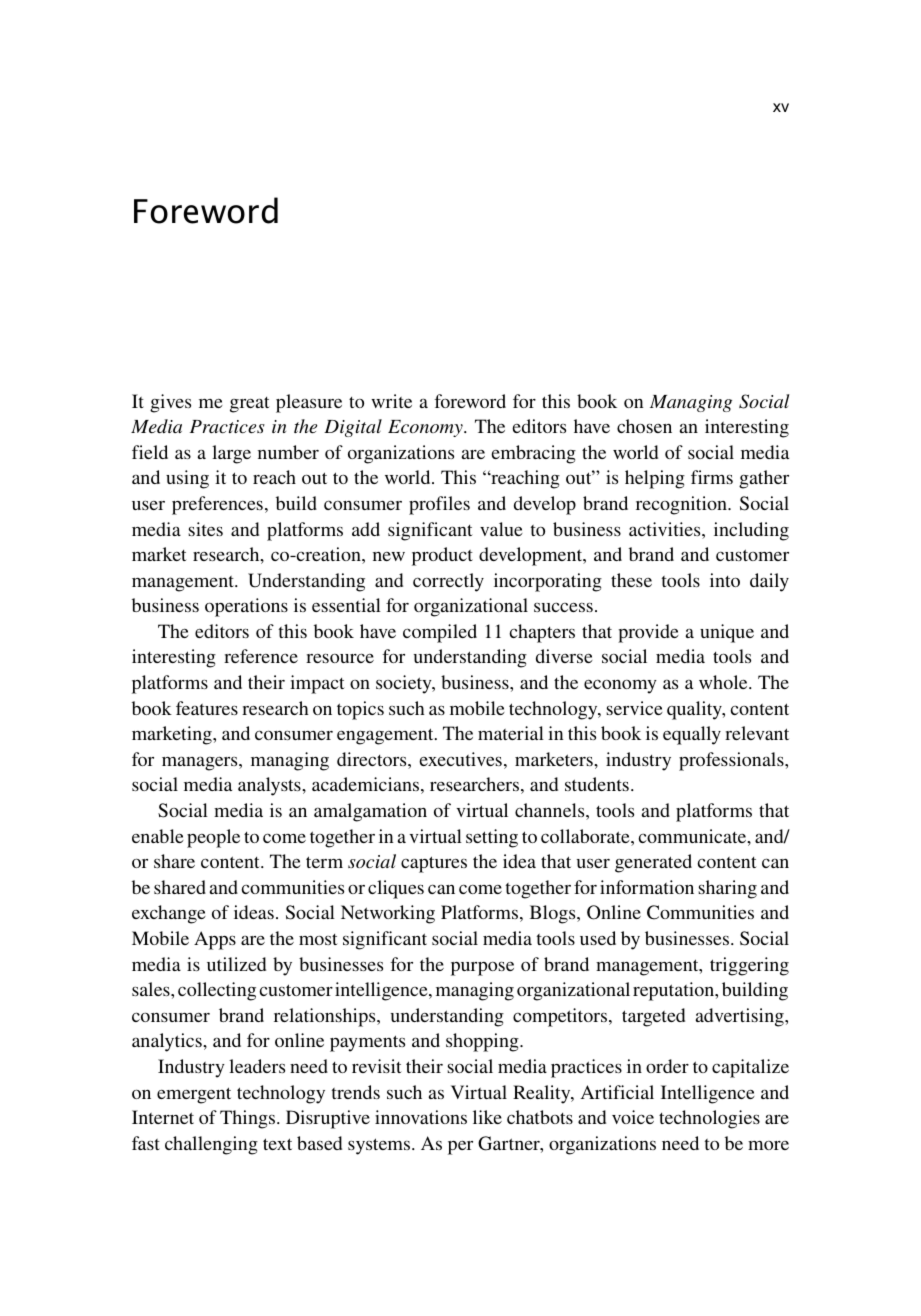  What do you see at coordinates (250, 405) in the screenshot?
I see `great` at bounding box center [250, 405].
